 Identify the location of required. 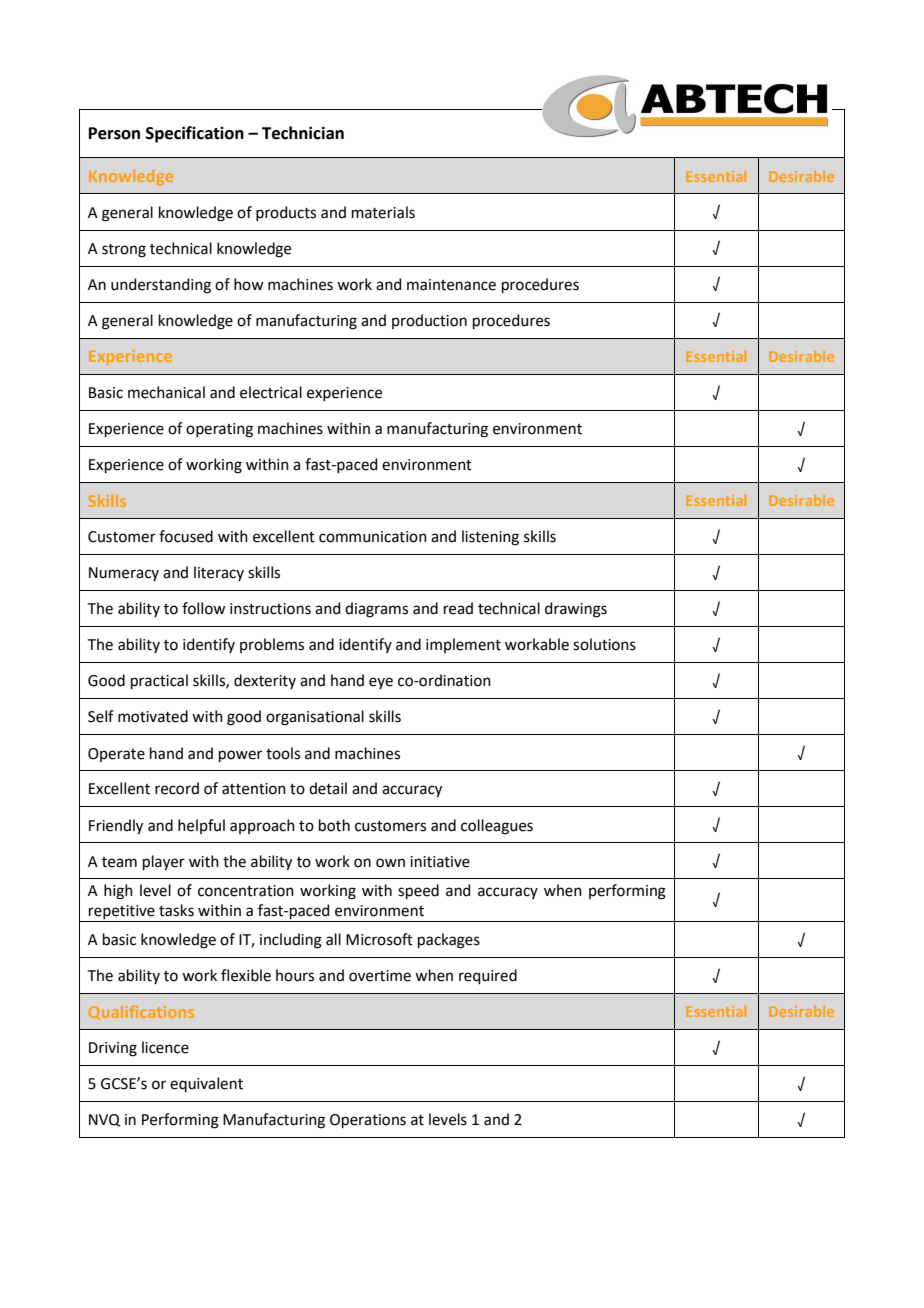
(488, 976).
